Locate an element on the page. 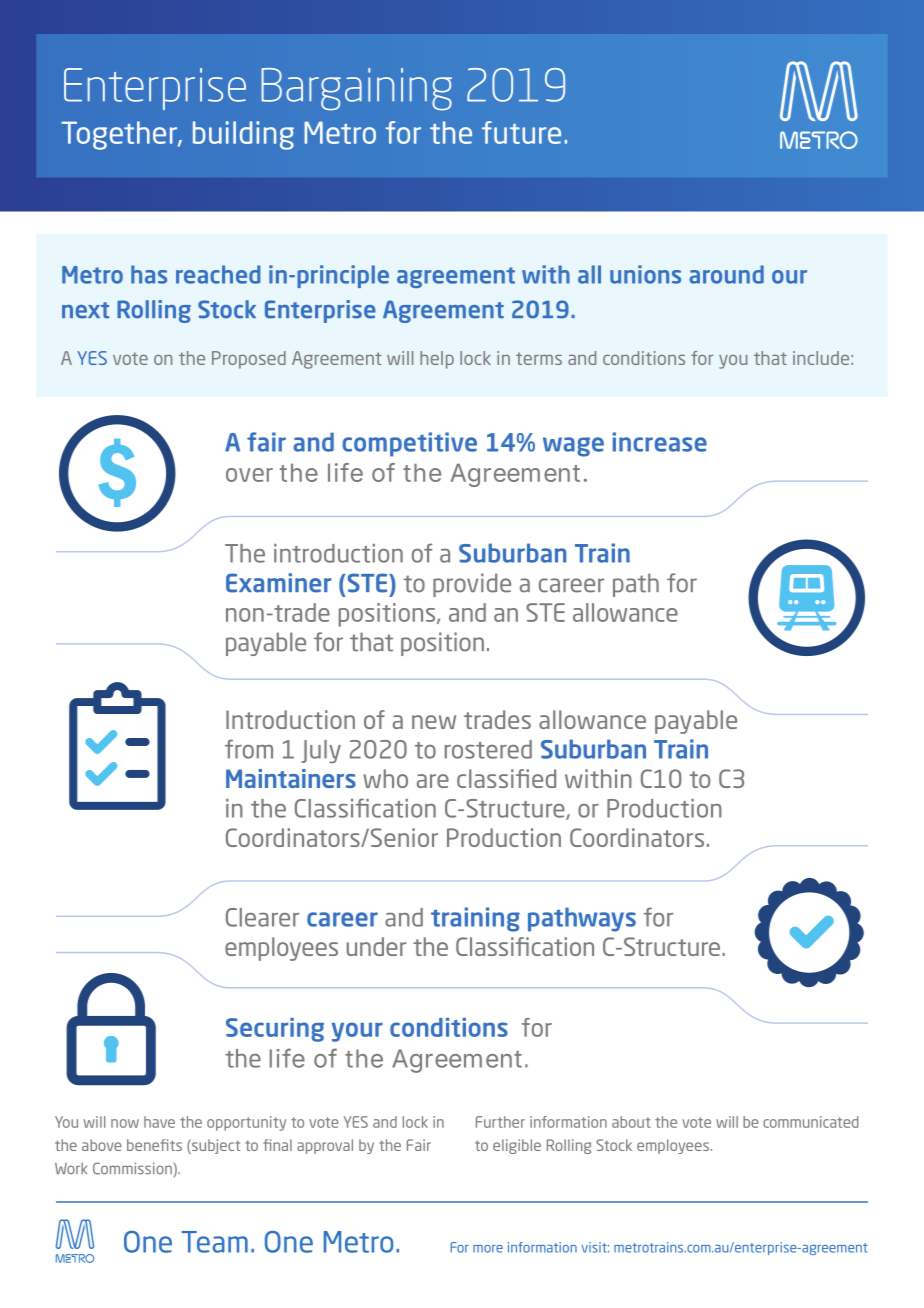 The width and height of the document is (924, 1308). Securing is located at coordinates (275, 1030).
